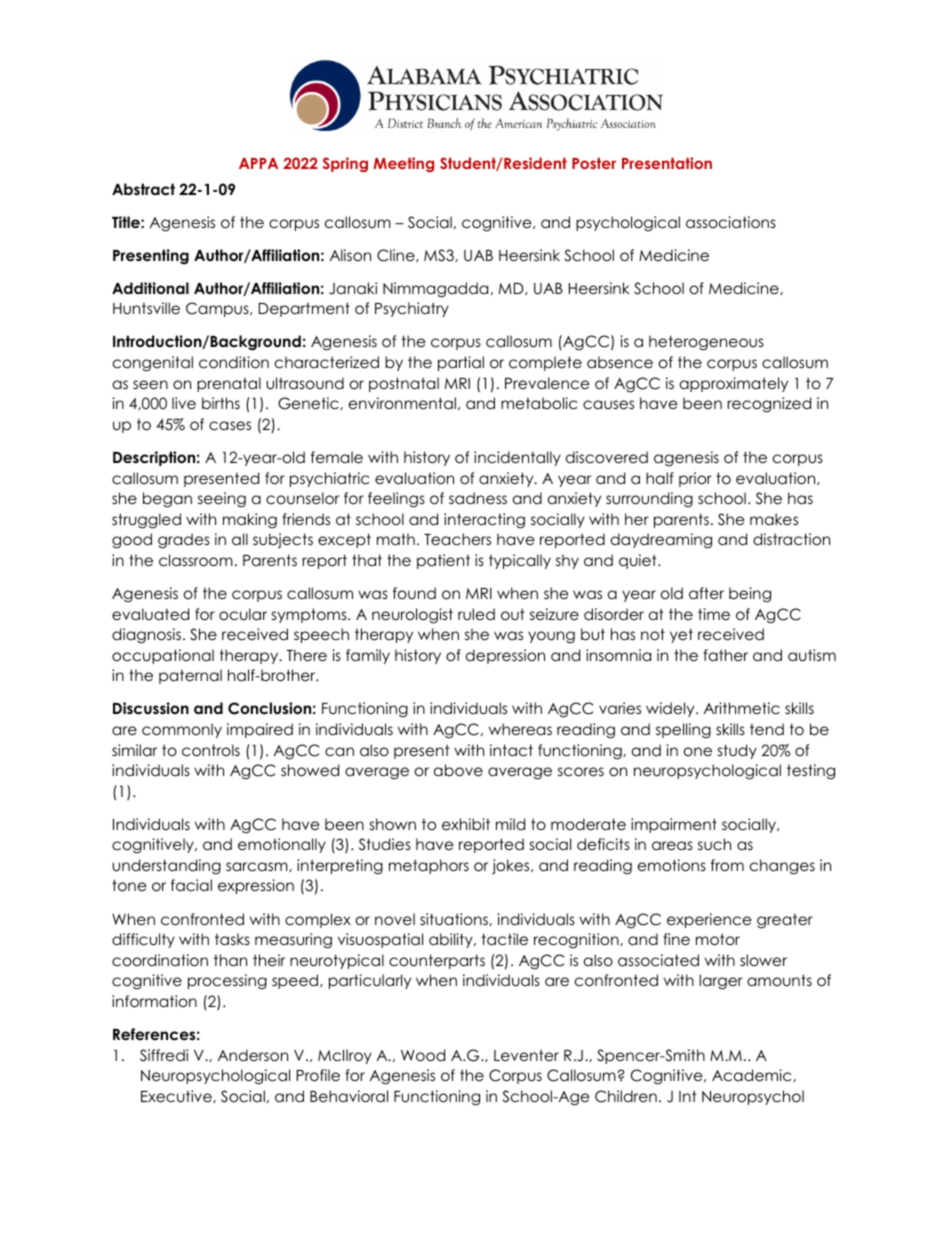 The width and height of the screenshot is (952, 1233). Describe the element at coordinates (731, 222) in the screenshot. I see `associations` at that location.
